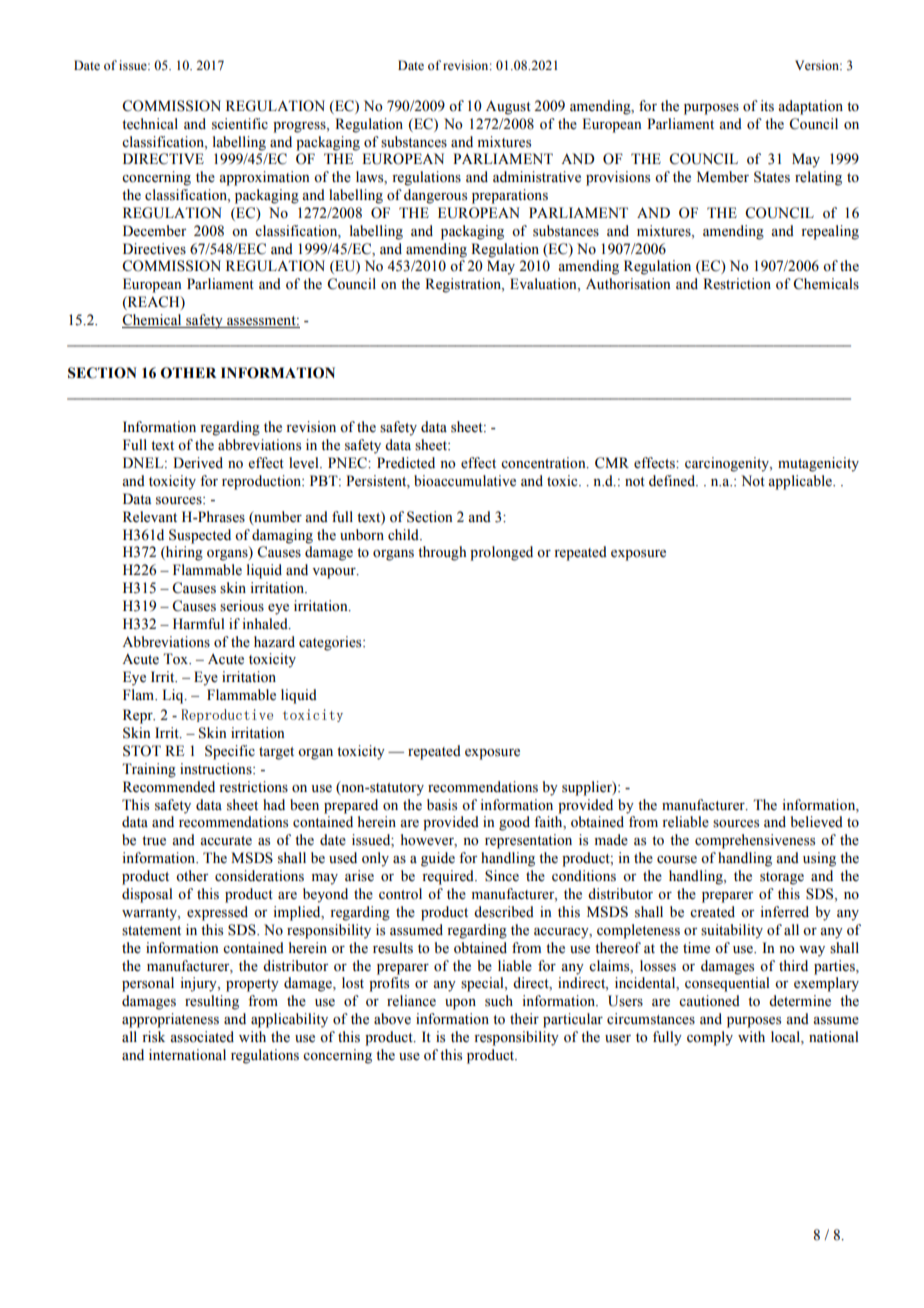 The height and width of the screenshot is (1308, 924). What do you see at coordinates (544, 463) in the screenshot?
I see `concentration` at bounding box center [544, 463].
